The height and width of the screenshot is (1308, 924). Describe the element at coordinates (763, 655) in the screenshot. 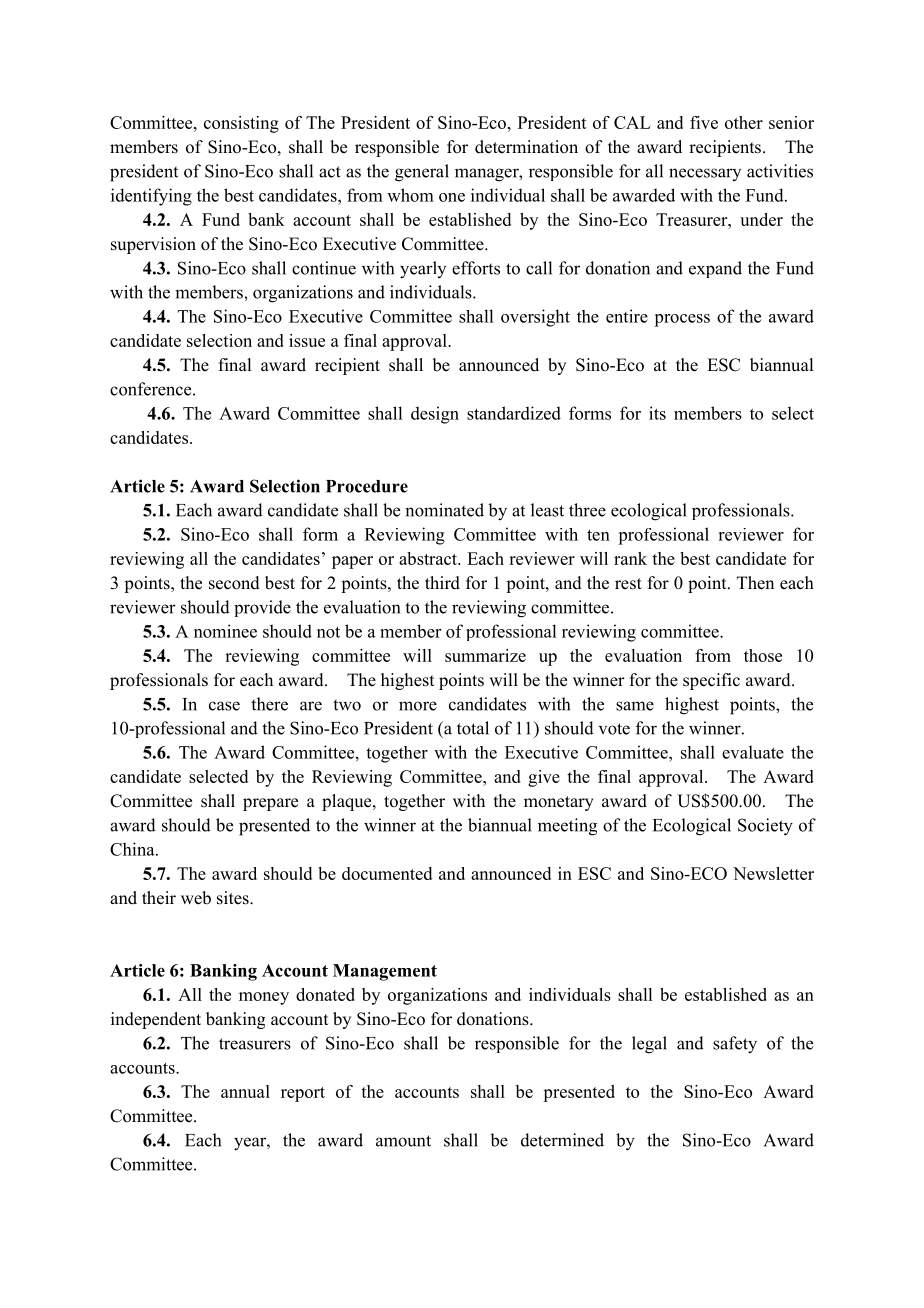

I see `those` at that location.
